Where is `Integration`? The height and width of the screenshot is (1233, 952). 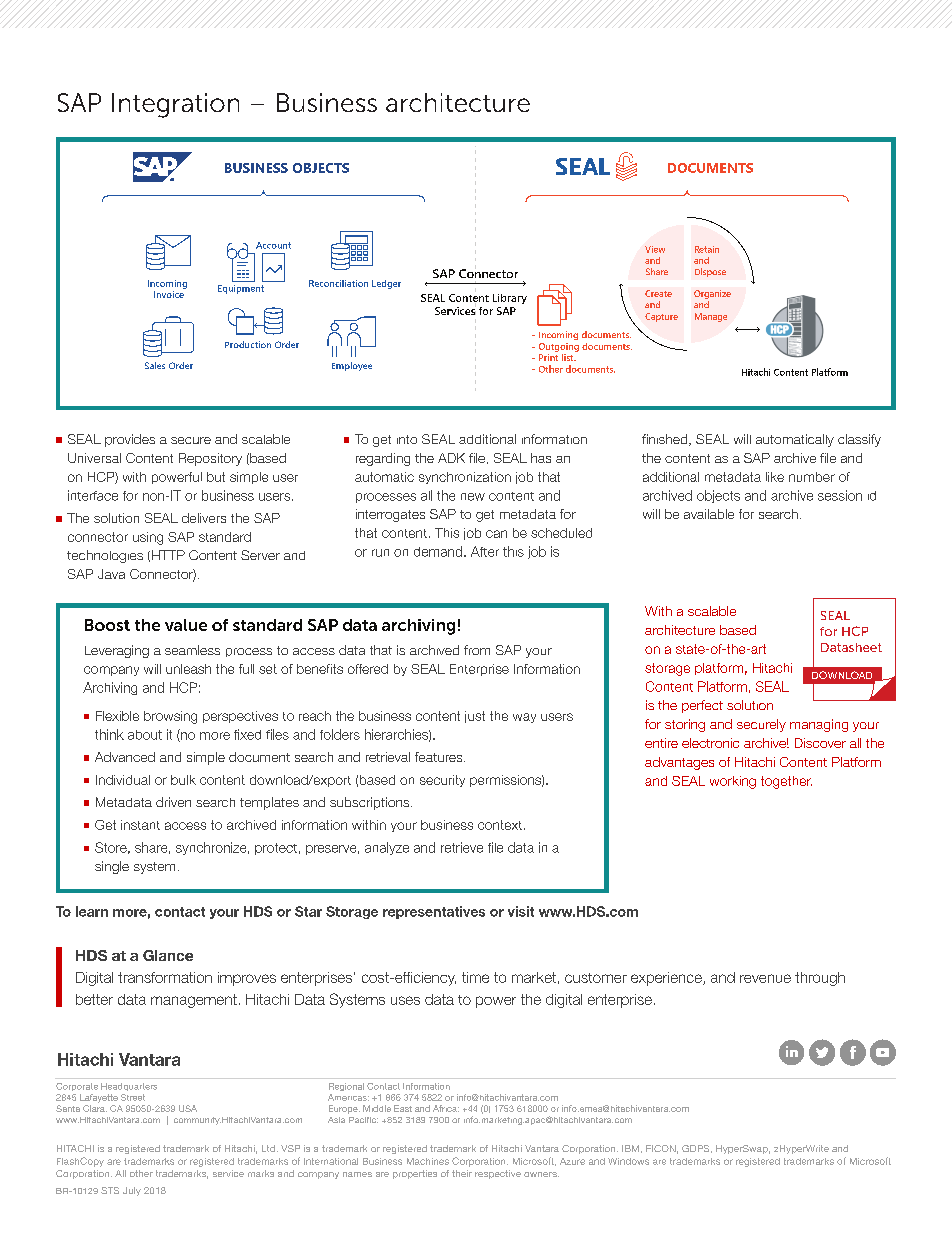
Integration is located at coordinates (175, 105).
